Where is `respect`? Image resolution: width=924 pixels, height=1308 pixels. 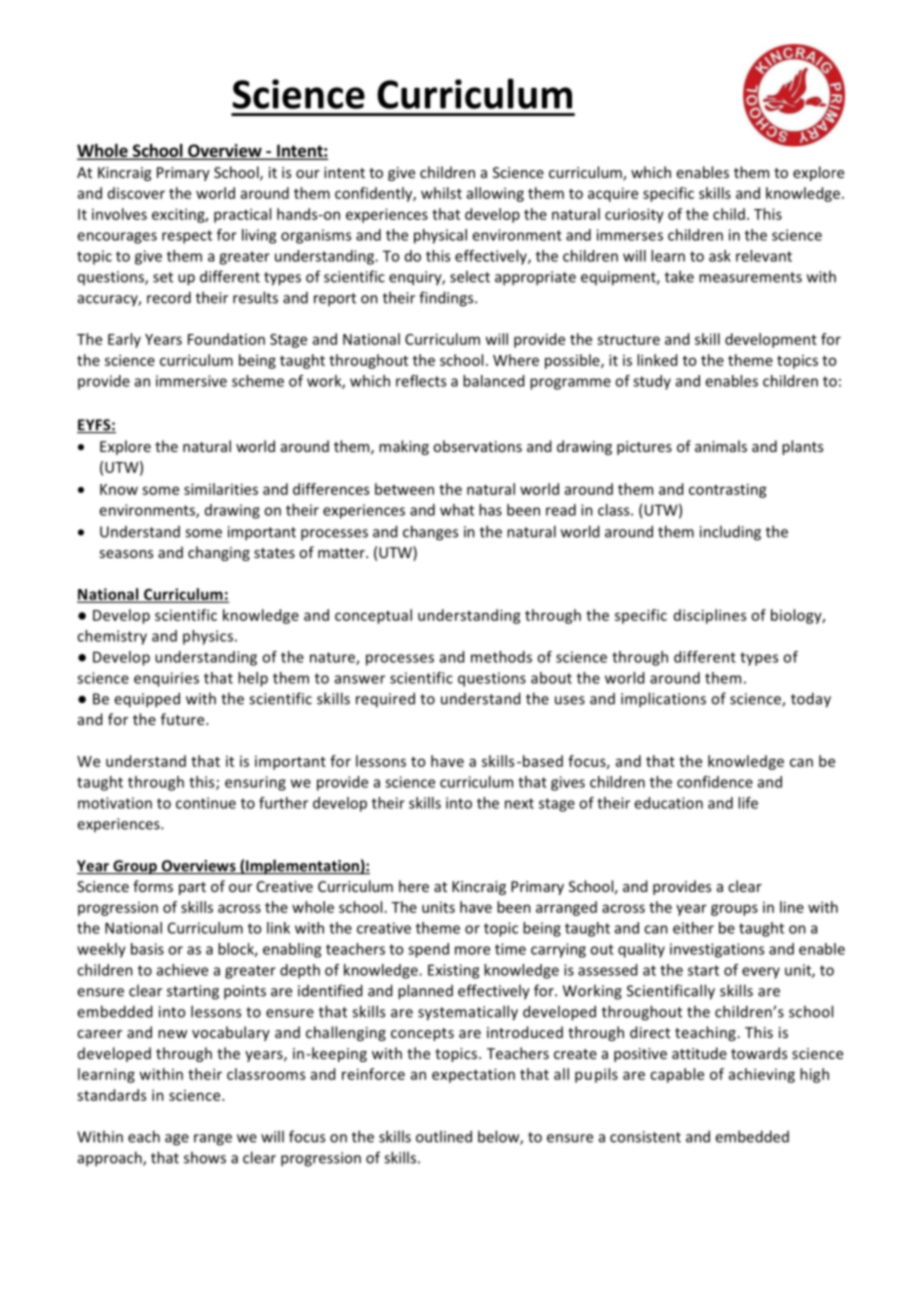 respect is located at coordinates (187, 237).
